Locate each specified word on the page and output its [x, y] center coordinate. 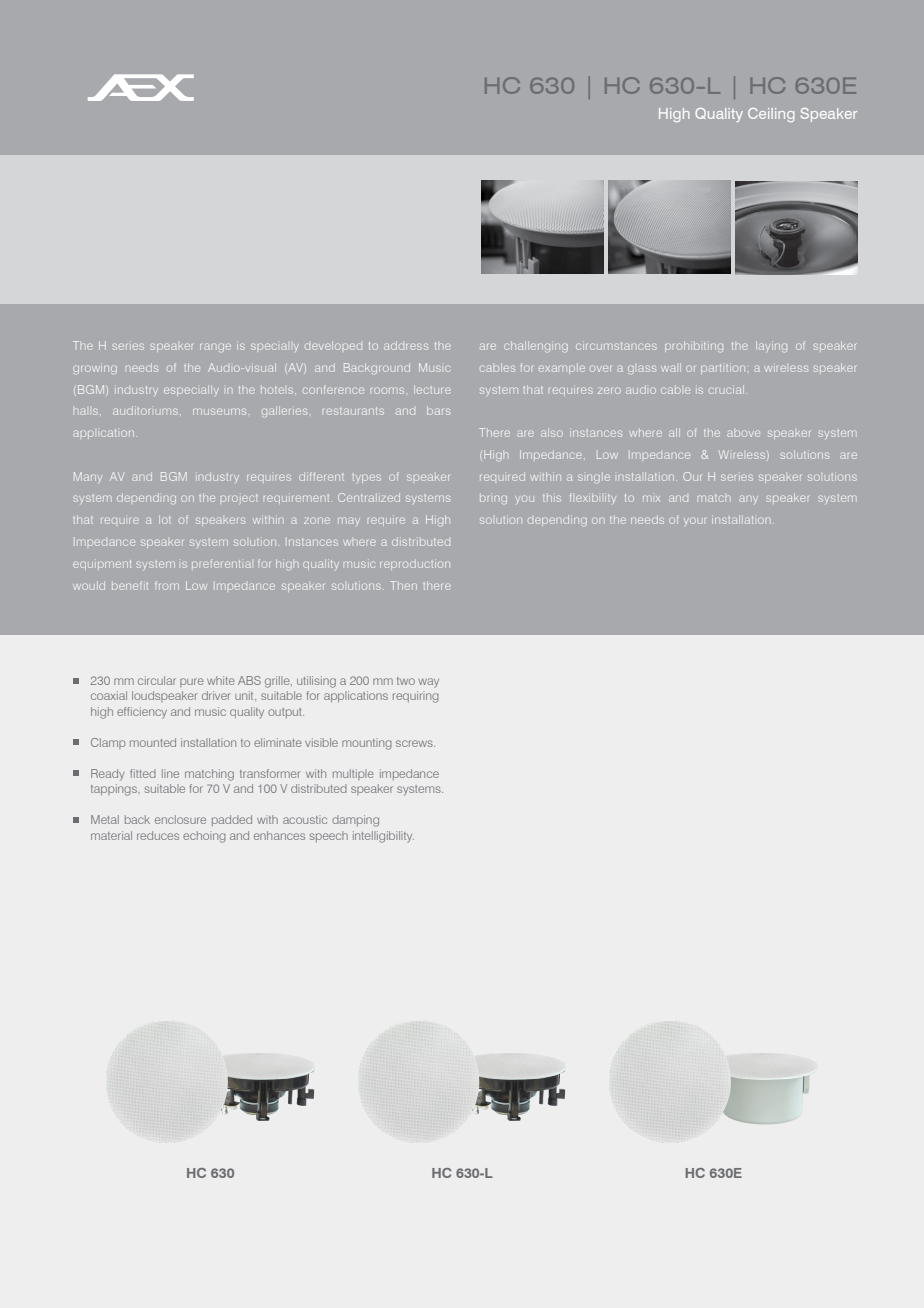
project [239, 498]
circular [157, 680]
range [215, 347]
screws [415, 743]
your [695, 521]
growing [95, 368]
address [406, 346]
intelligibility [383, 837]
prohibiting [694, 346]
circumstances [616, 345]
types [367, 478]
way [428, 683]
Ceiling [771, 115]
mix [651, 498]
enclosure [180, 819]
